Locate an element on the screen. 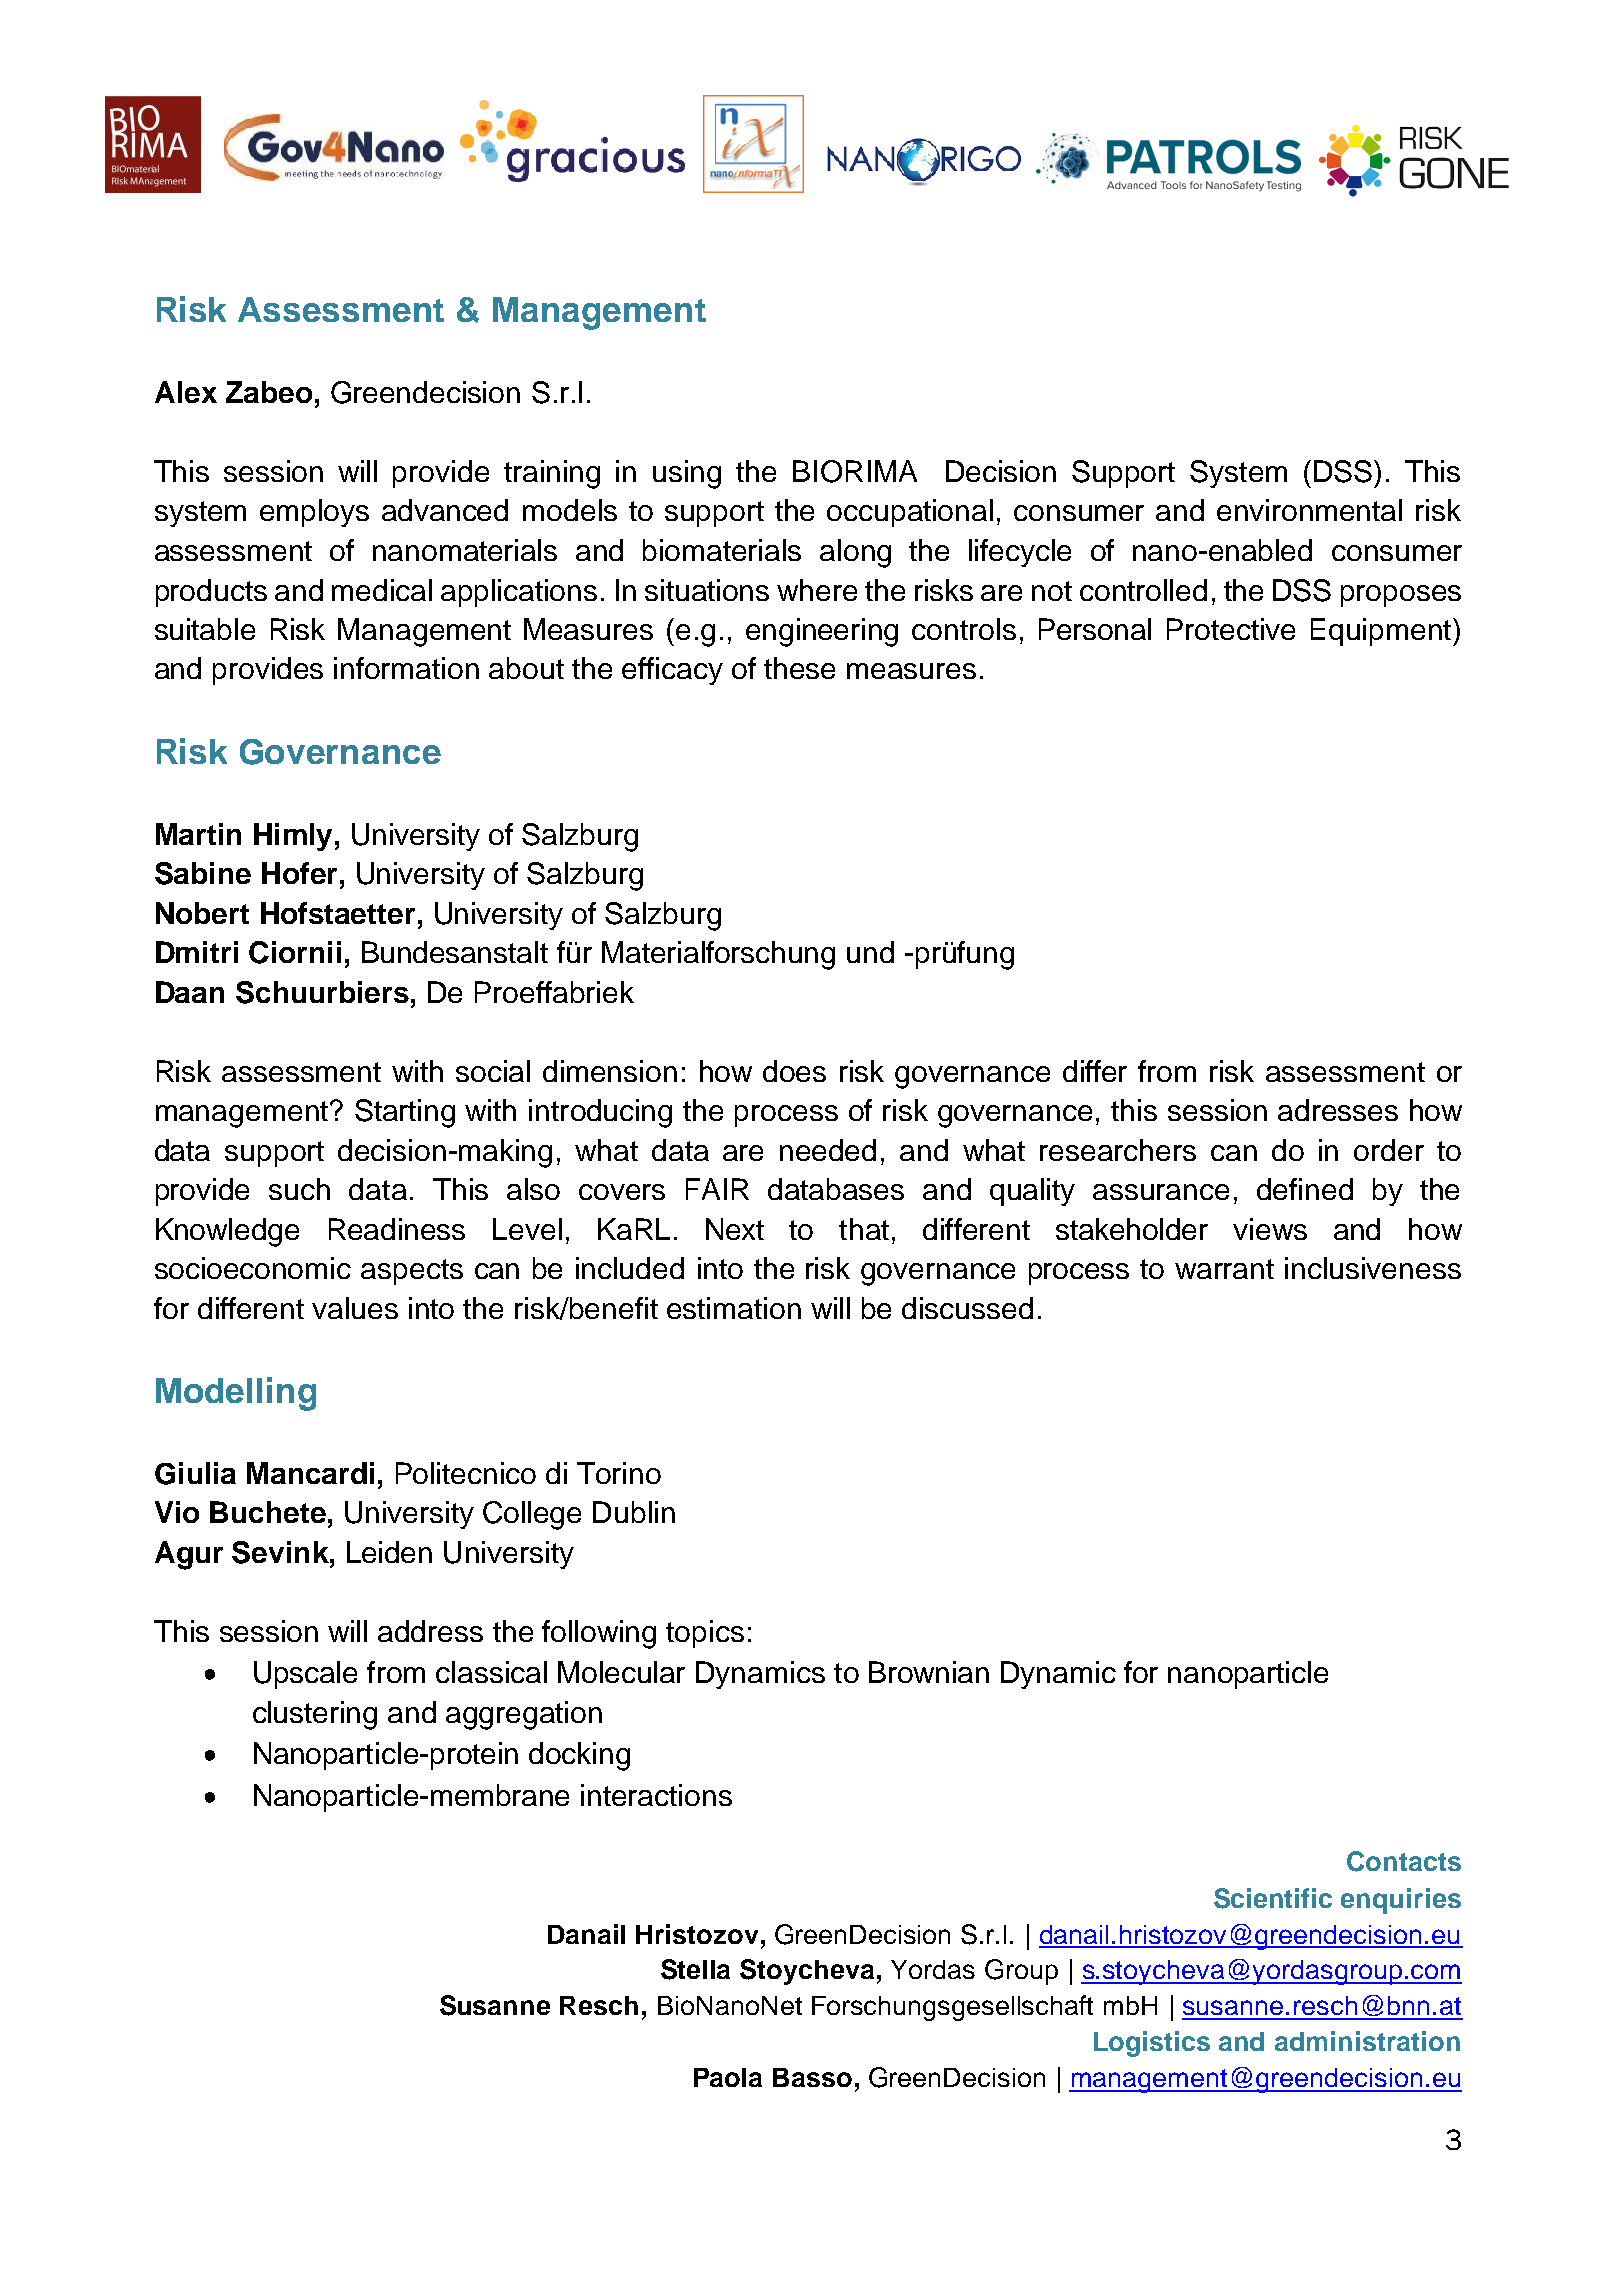 The width and height of the screenshot is (1616, 2286). adresses is located at coordinates (1338, 1110).
